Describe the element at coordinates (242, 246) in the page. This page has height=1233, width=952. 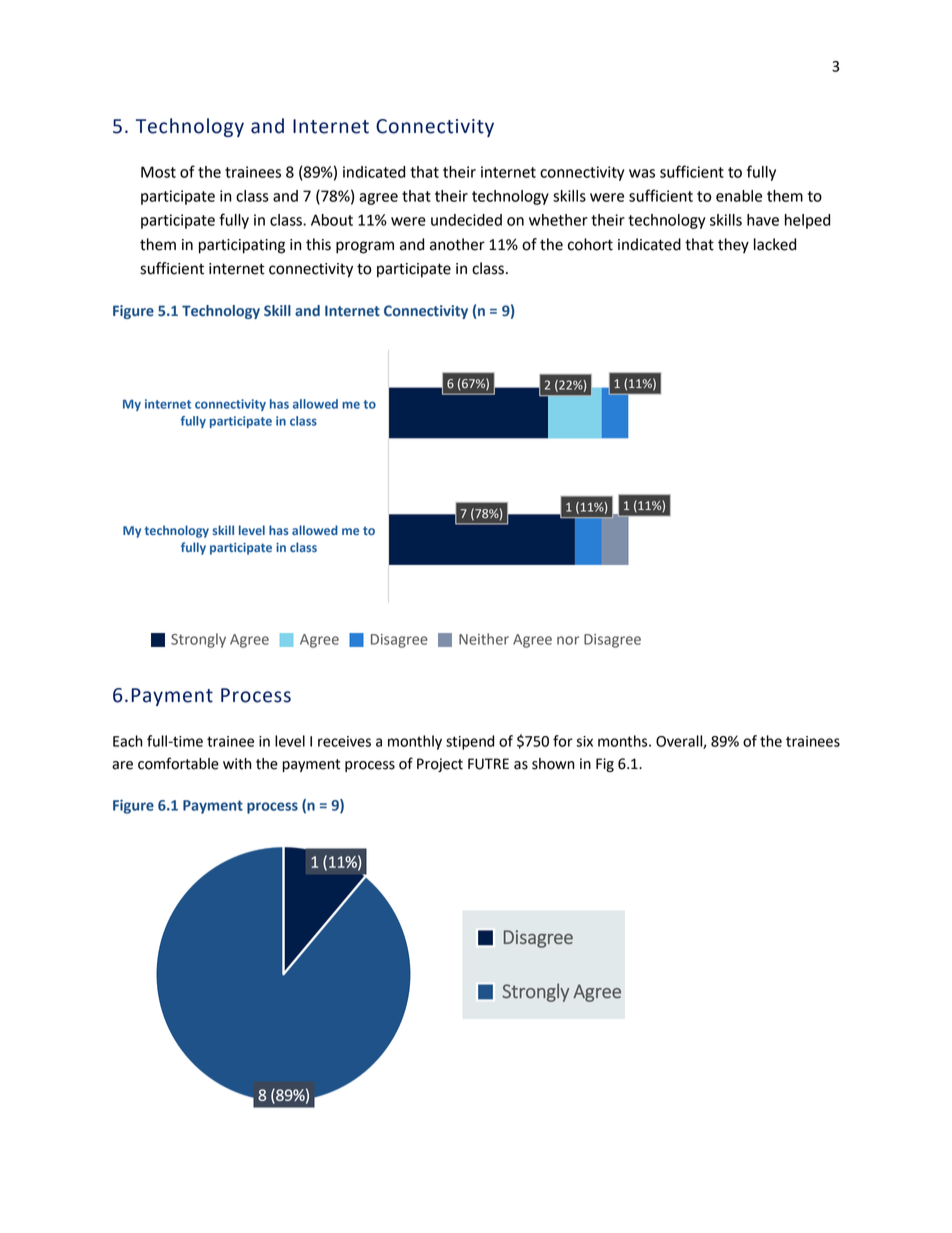
I see `participating` at that location.
